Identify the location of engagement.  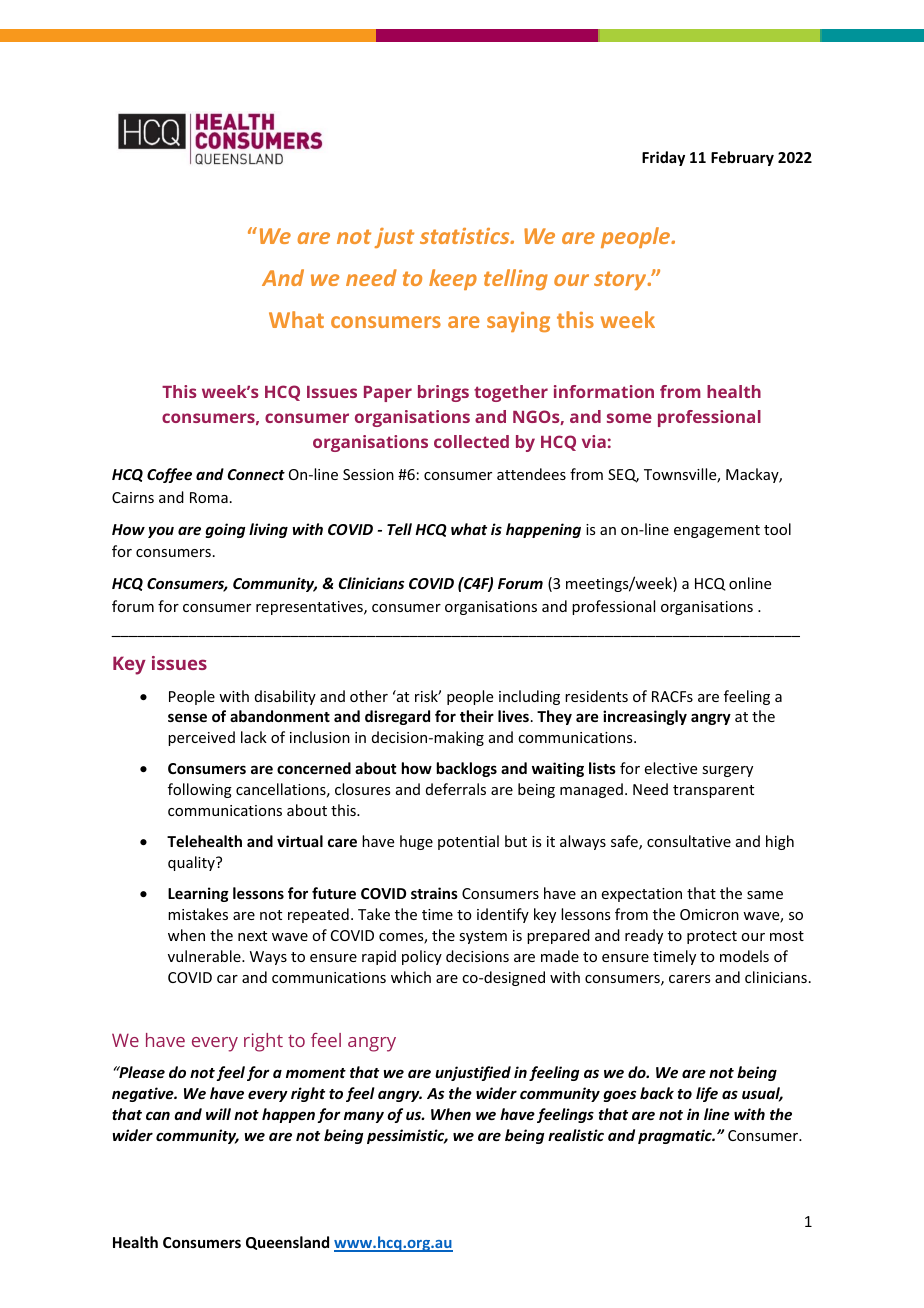
(717, 531).
